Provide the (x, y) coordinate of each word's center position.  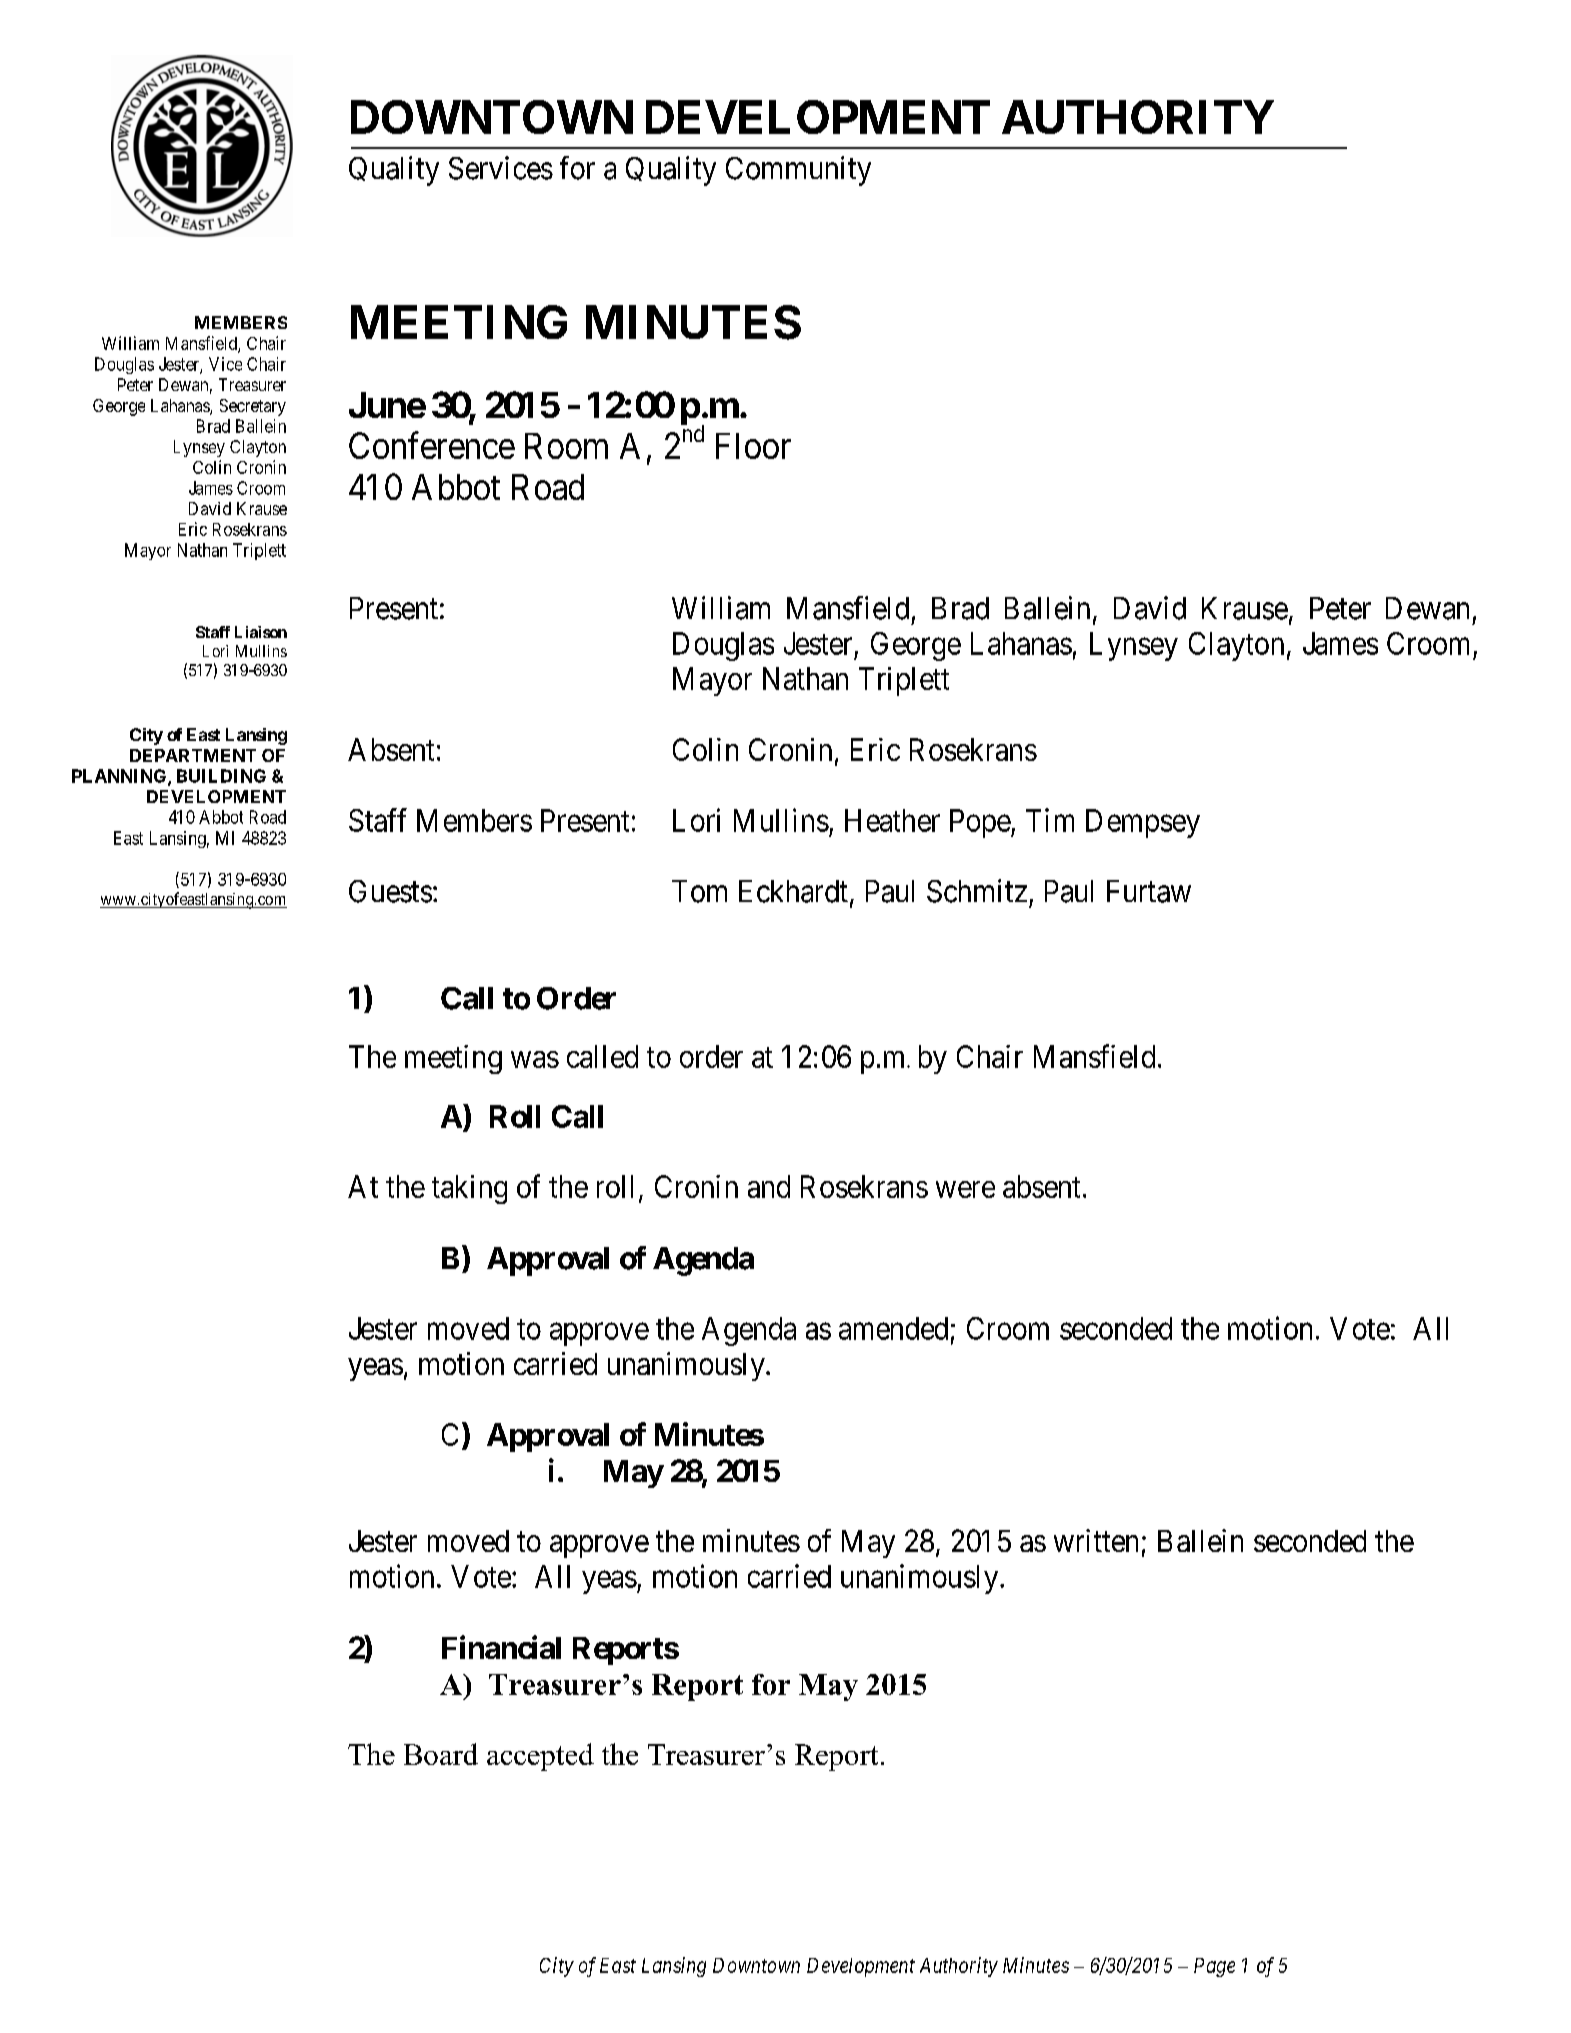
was (535, 1059)
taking (469, 1189)
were (965, 1189)
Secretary (253, 407)
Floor (753, 446)
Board (441, 1754)
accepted (540, 1757)
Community (798, 171)
